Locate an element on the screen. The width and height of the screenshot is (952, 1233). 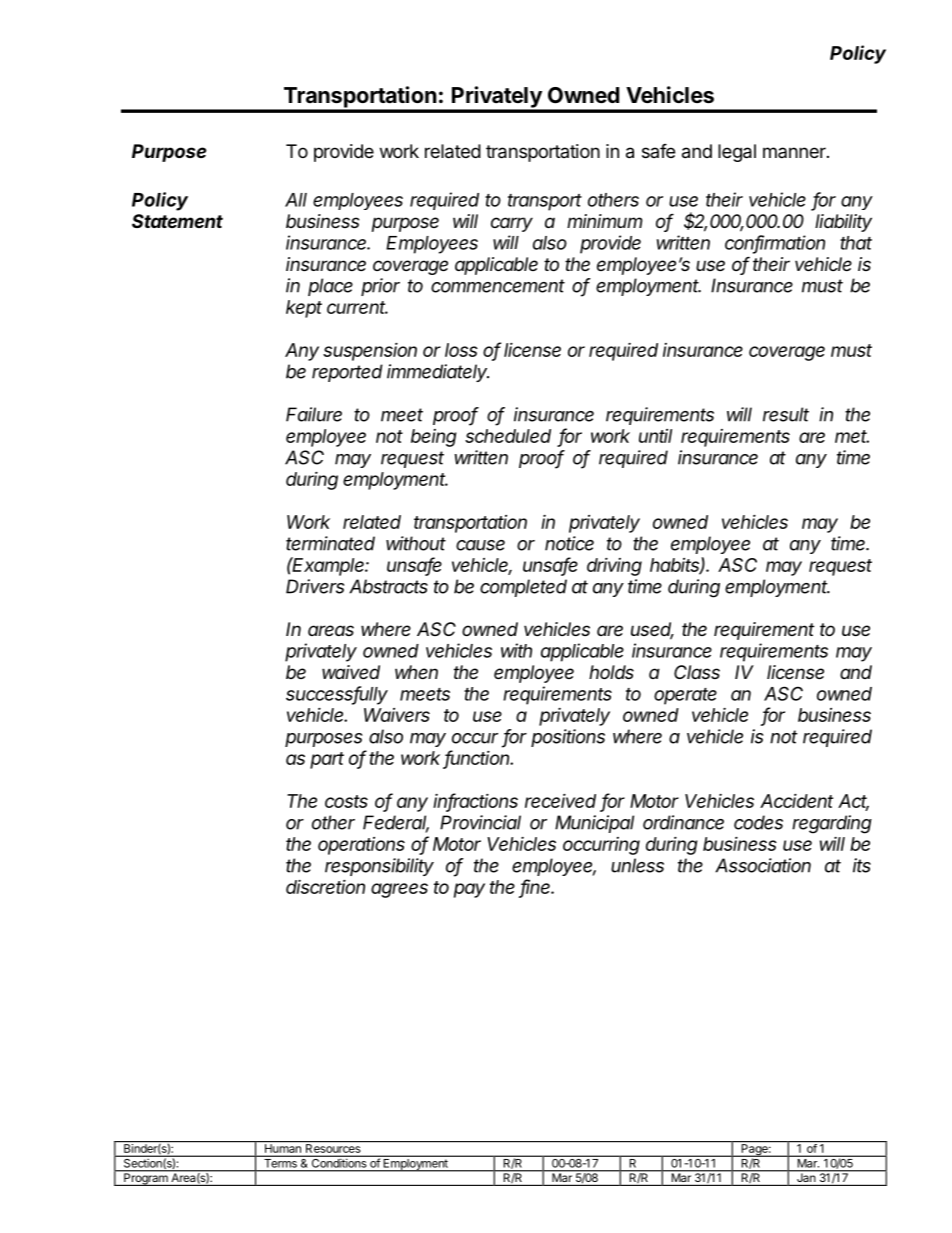
Drivers is located at coordinates (315, 586).
